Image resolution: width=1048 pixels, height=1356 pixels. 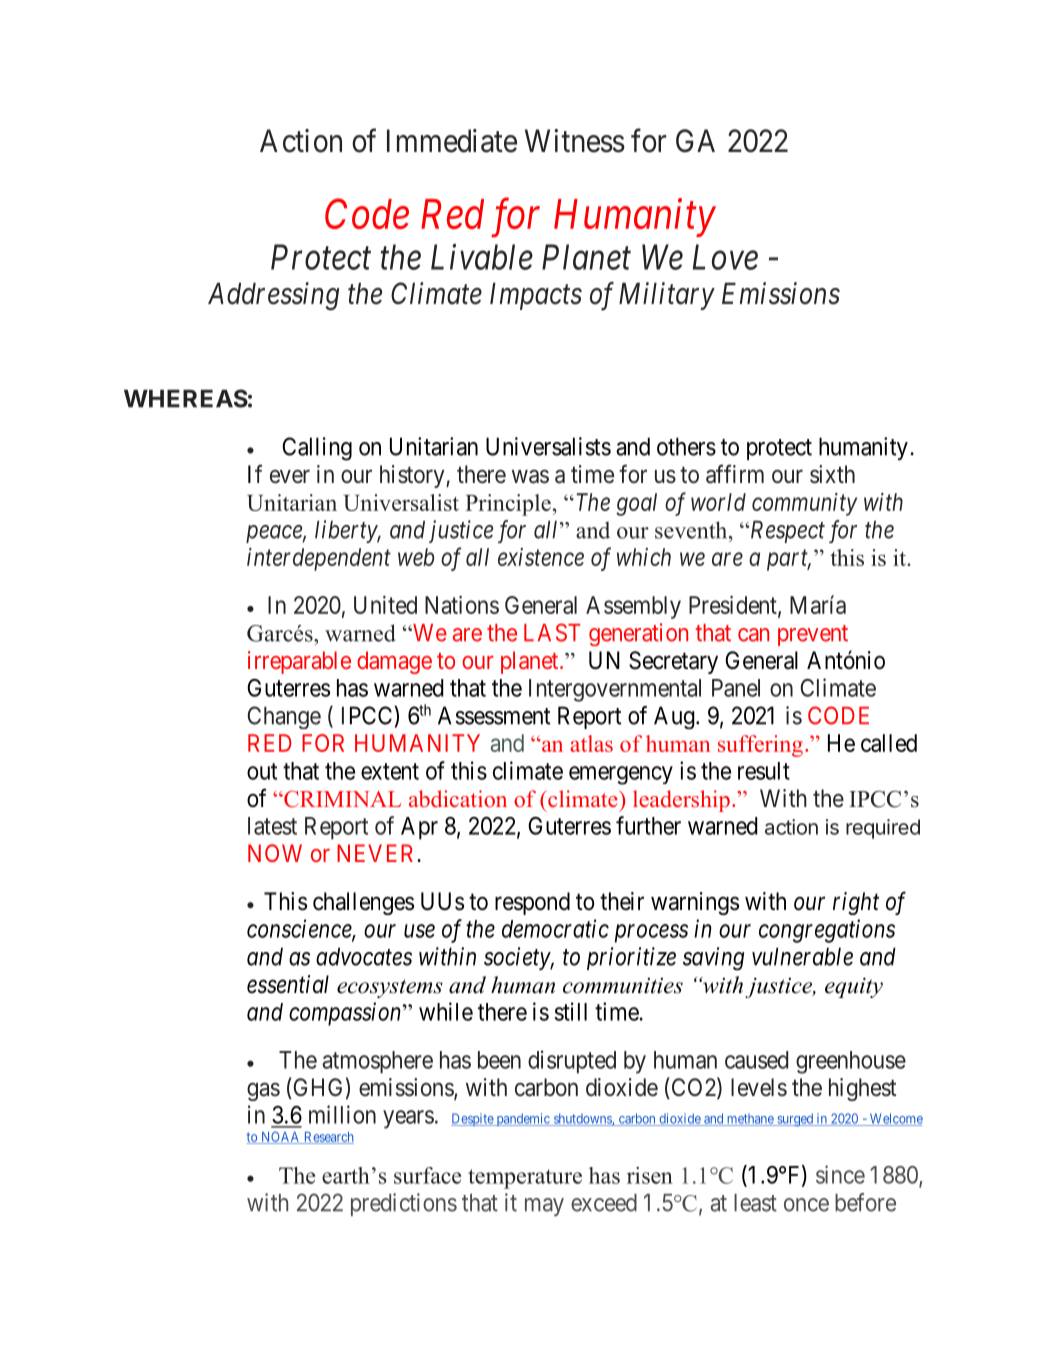 I want to click on sixth, so click(x=832, y=474).
